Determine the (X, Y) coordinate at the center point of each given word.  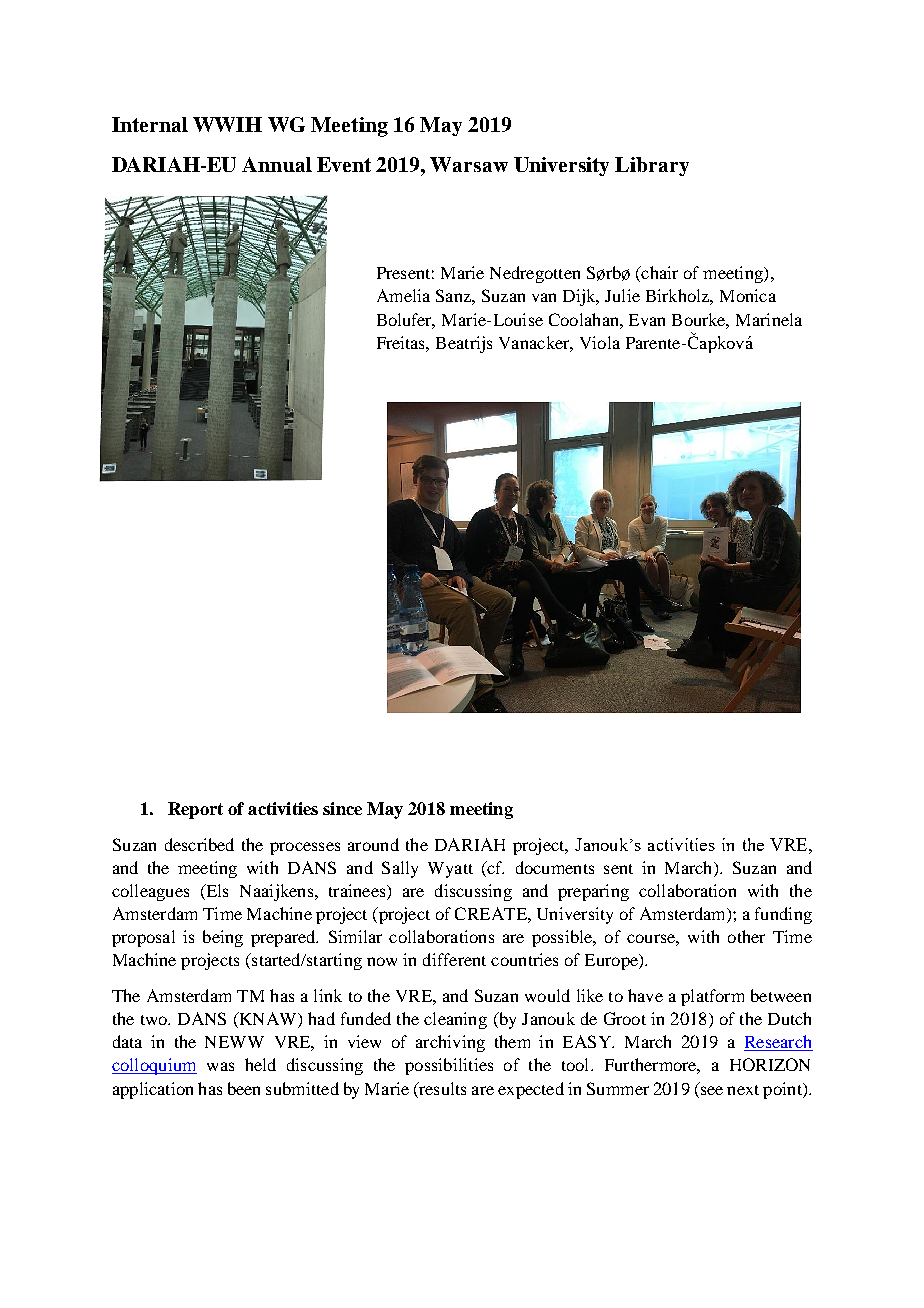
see (712, 1090)
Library (652, 166)
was (220, 1066)
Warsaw (469, 164)
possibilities (449, 1066)
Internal (150, 124)
